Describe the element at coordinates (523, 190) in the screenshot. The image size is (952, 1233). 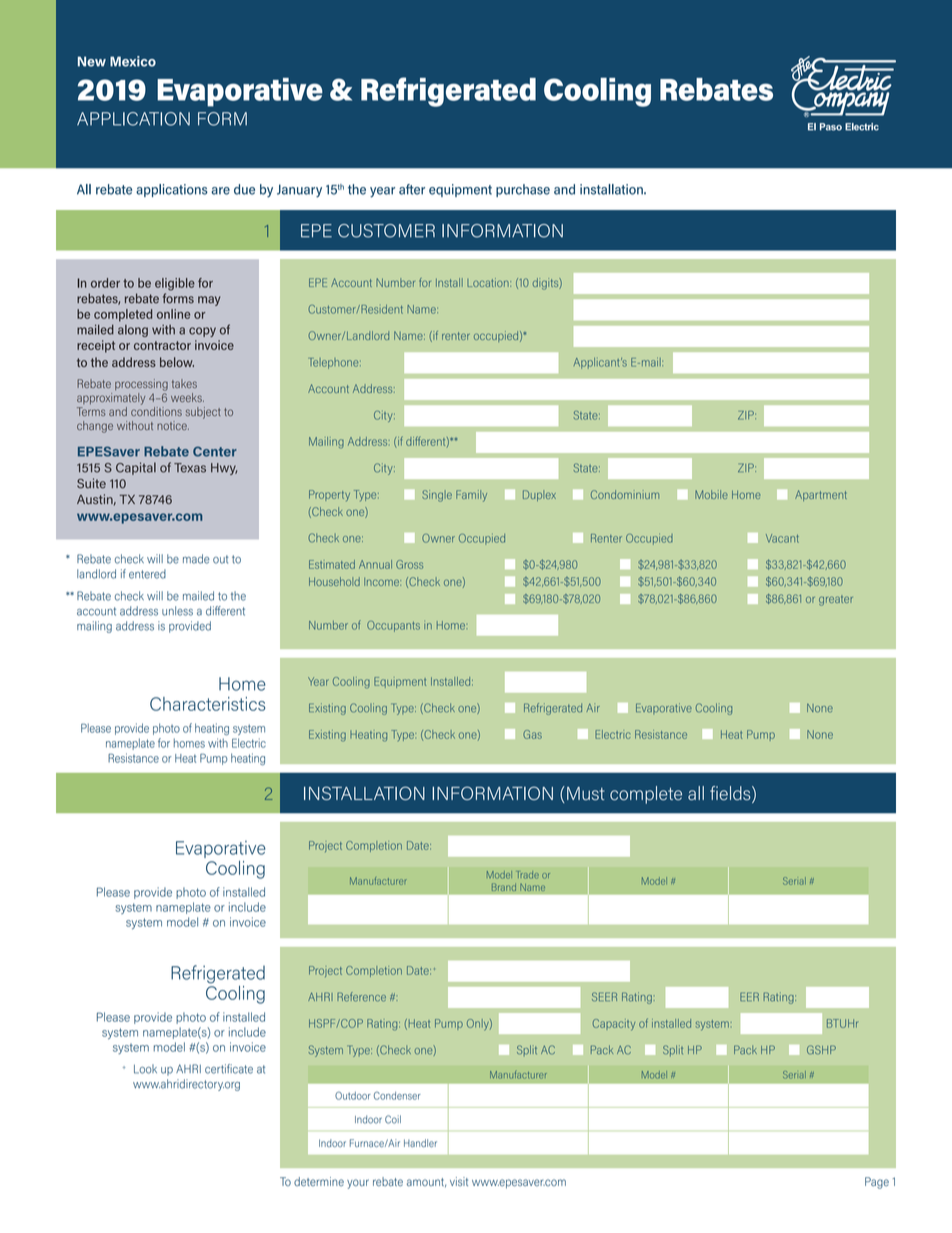
I see `purchase` at that location.
